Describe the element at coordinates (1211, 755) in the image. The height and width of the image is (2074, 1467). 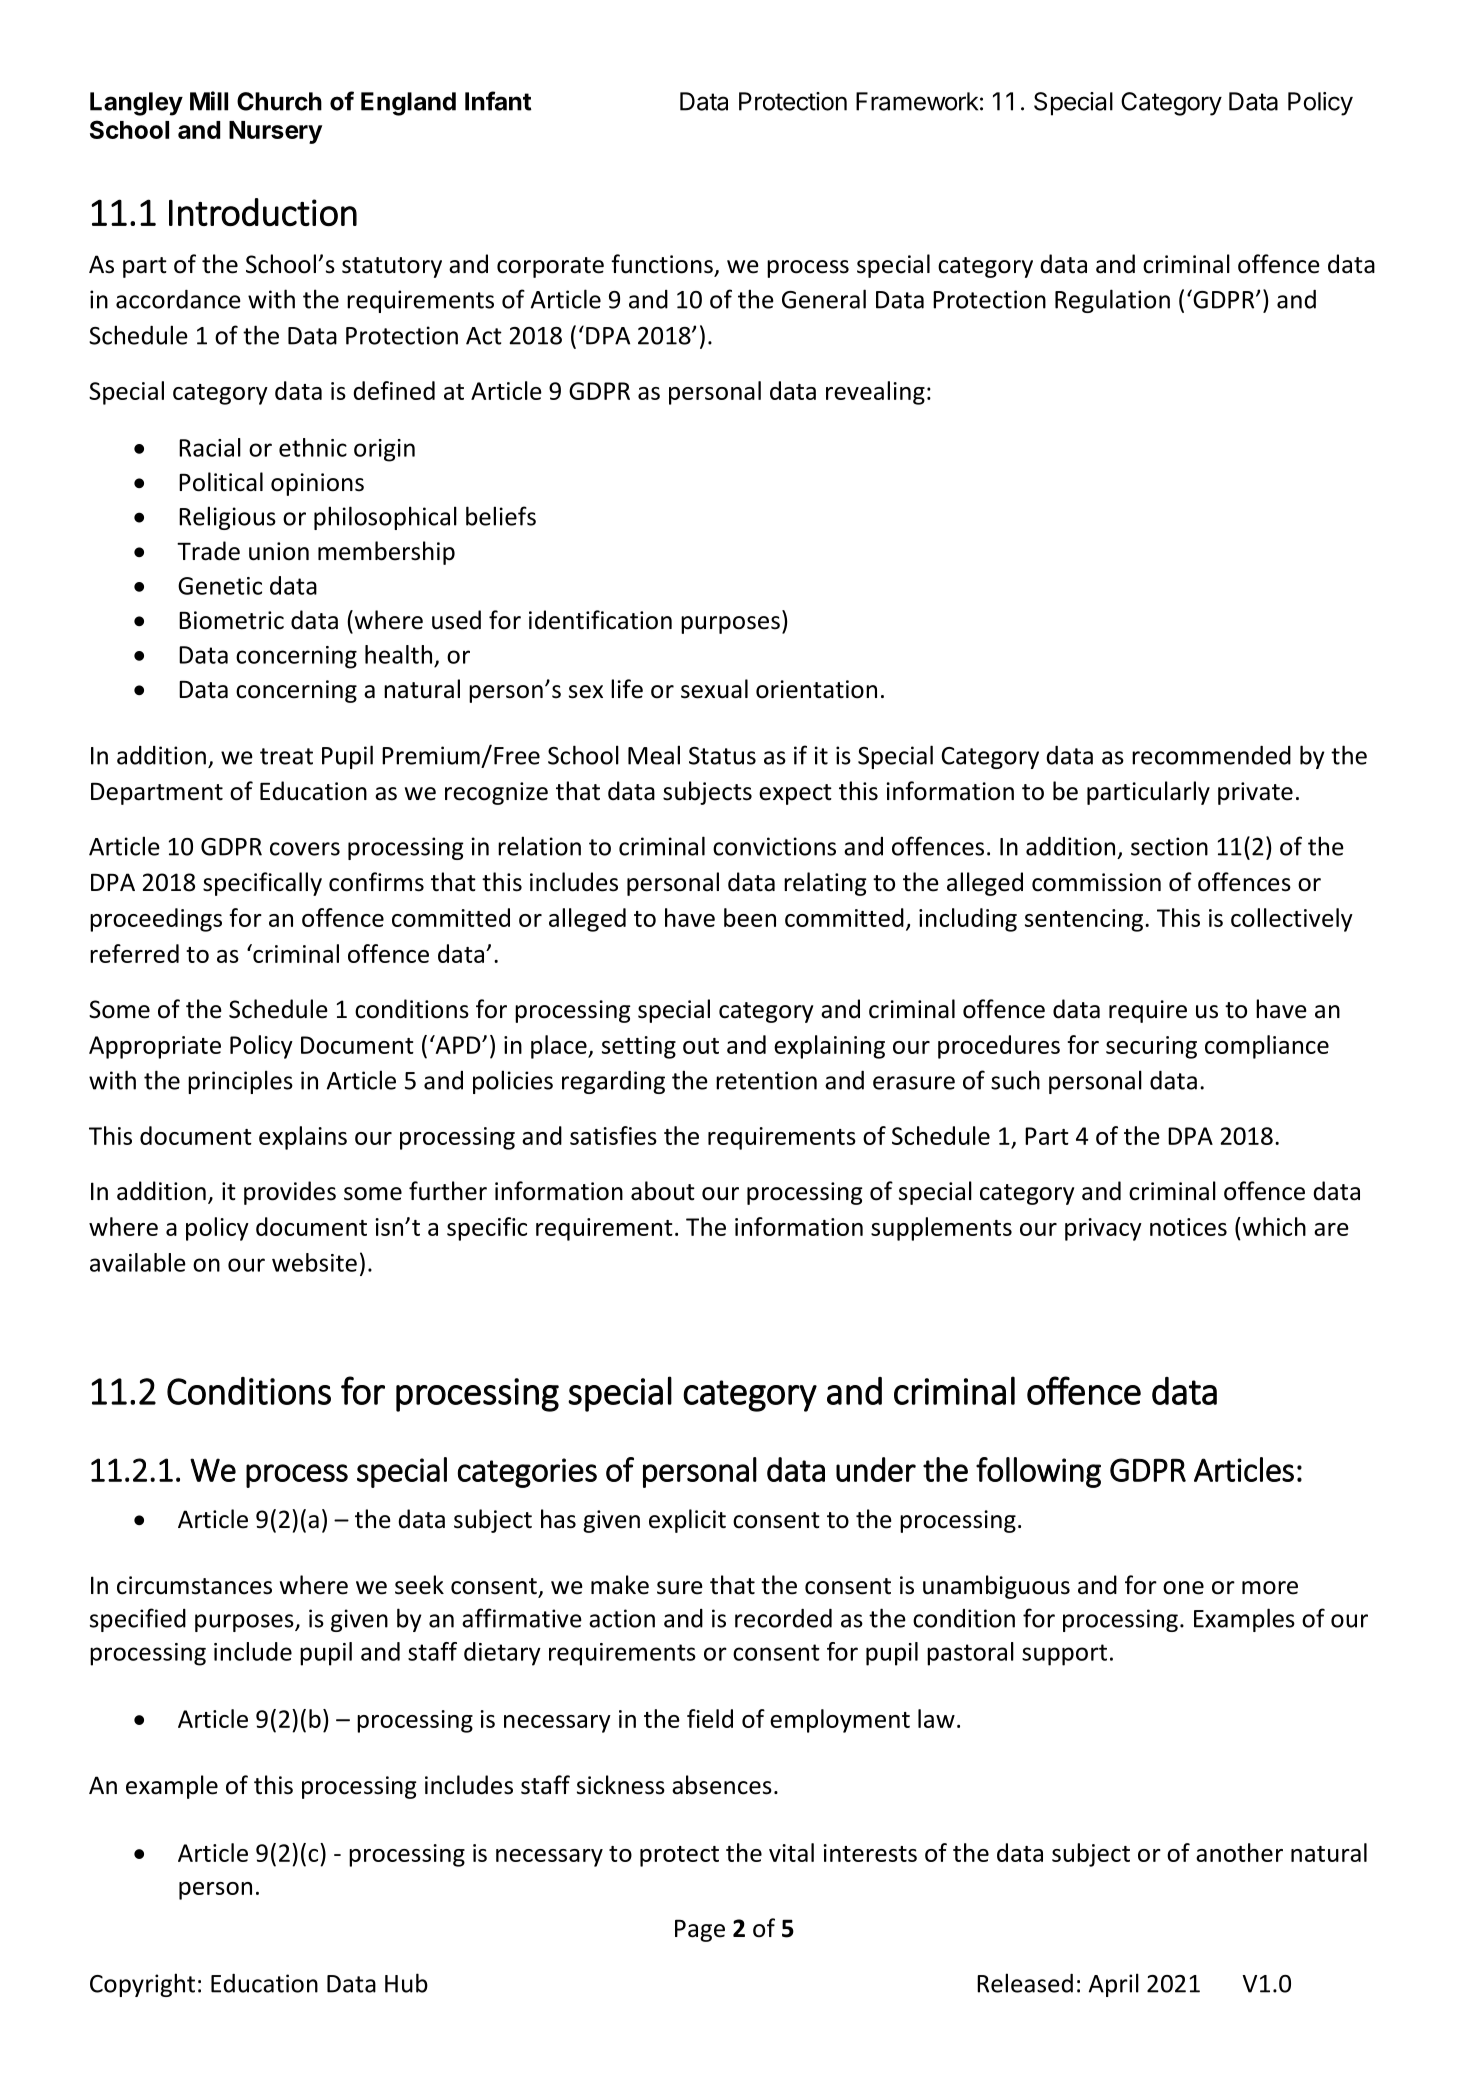
I see `recommended` at that location.
